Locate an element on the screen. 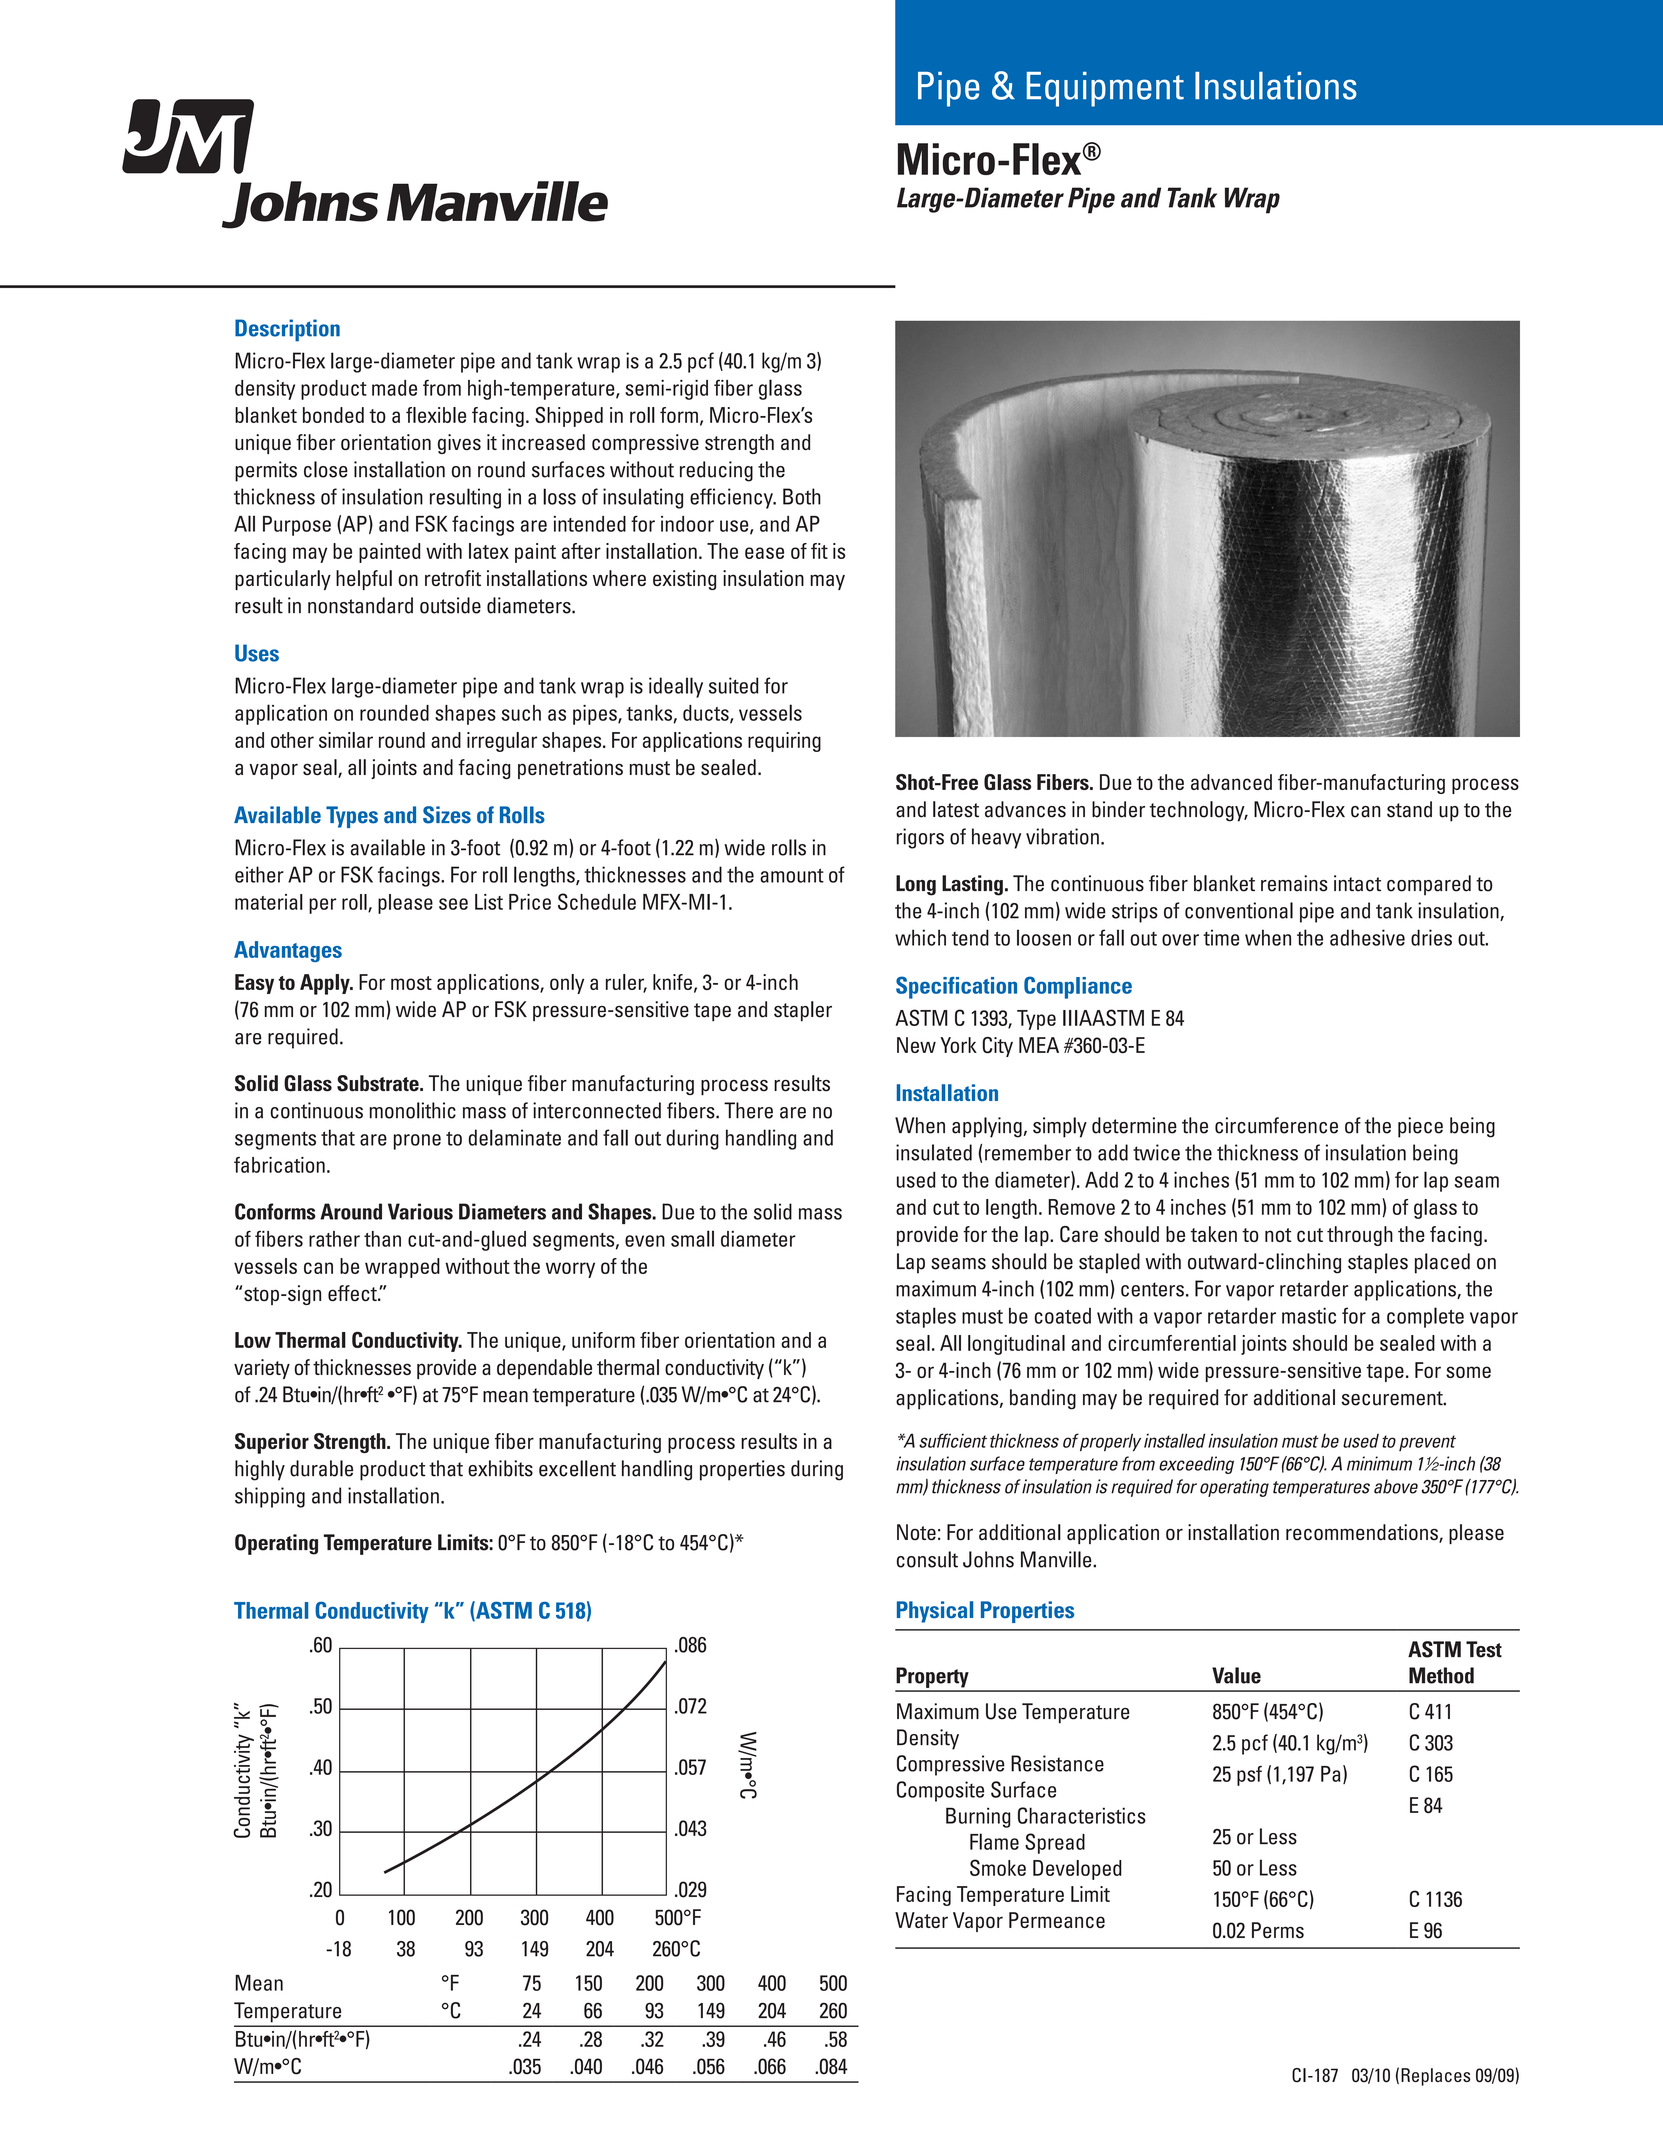 This screenshot has height=2153, width=1663. Equipment is located at coordinates (1105, 89).
